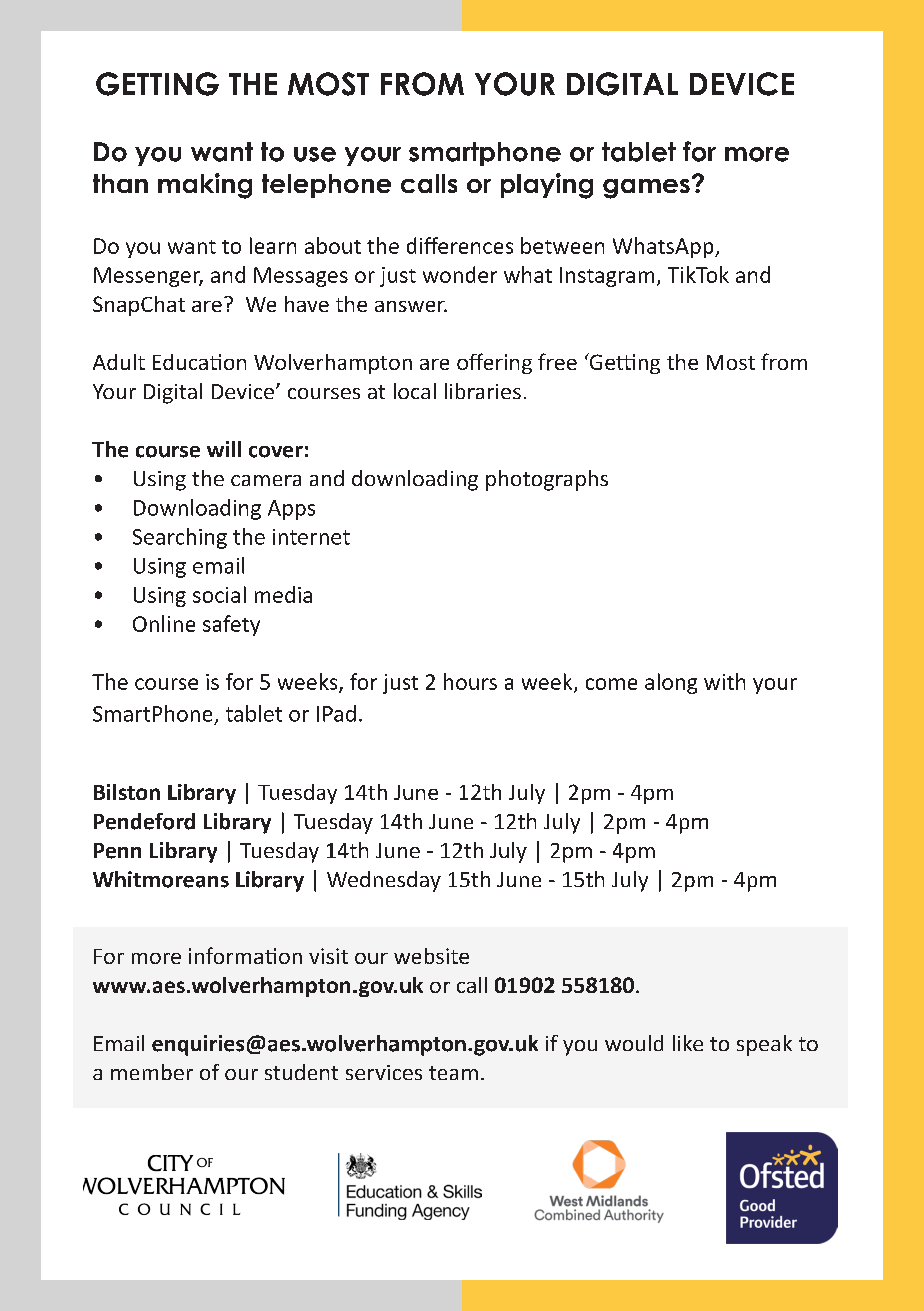  I want to click on free, so click(557, 361).
